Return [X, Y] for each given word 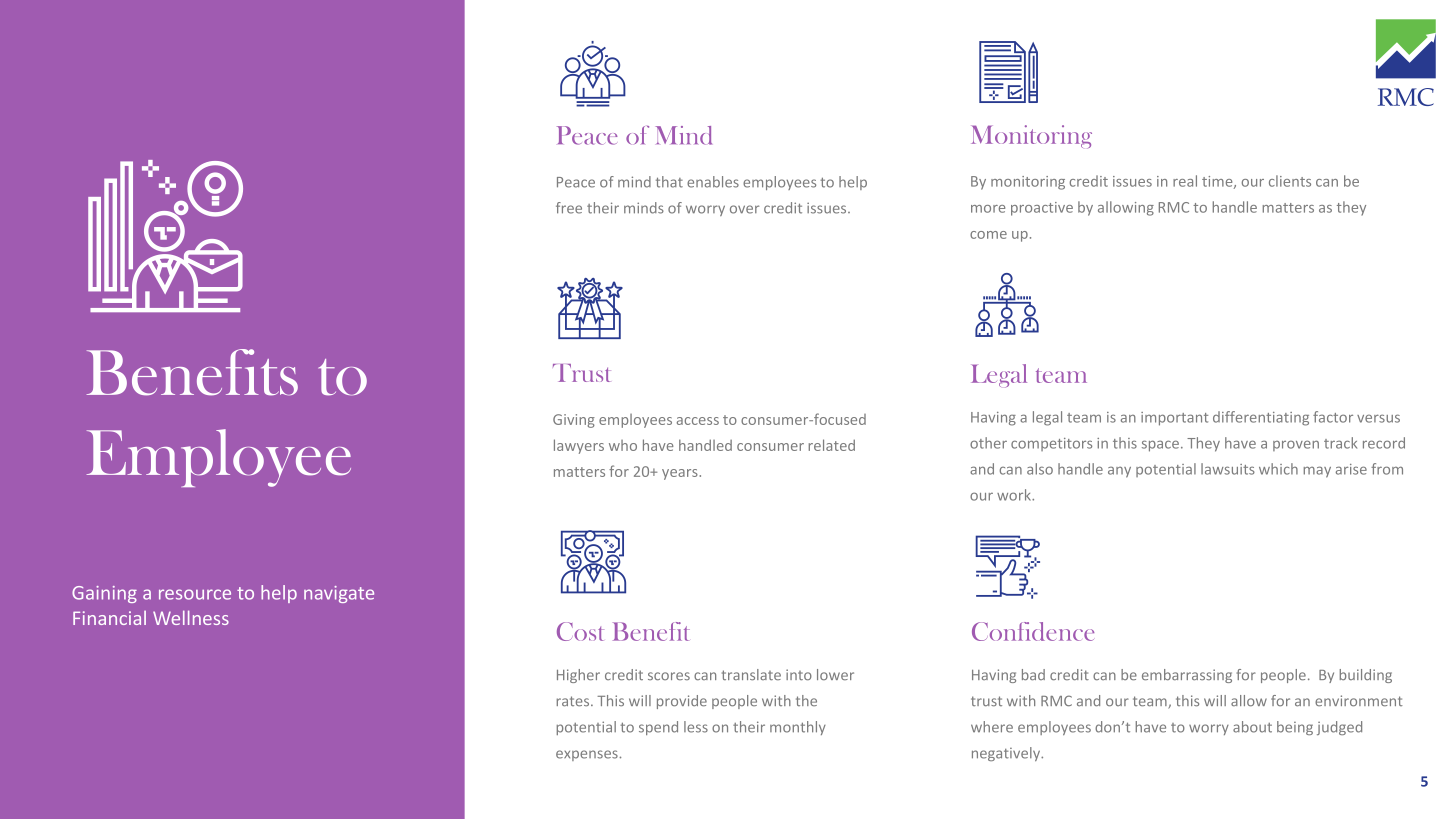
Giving [574, 421]
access [698, 421]
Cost [580, 631]
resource [195, 594]
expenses [587, 755]
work [1015, 495]
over [744, 209]
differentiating [1261, 418]
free [569, 208]
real [1185, 181]
